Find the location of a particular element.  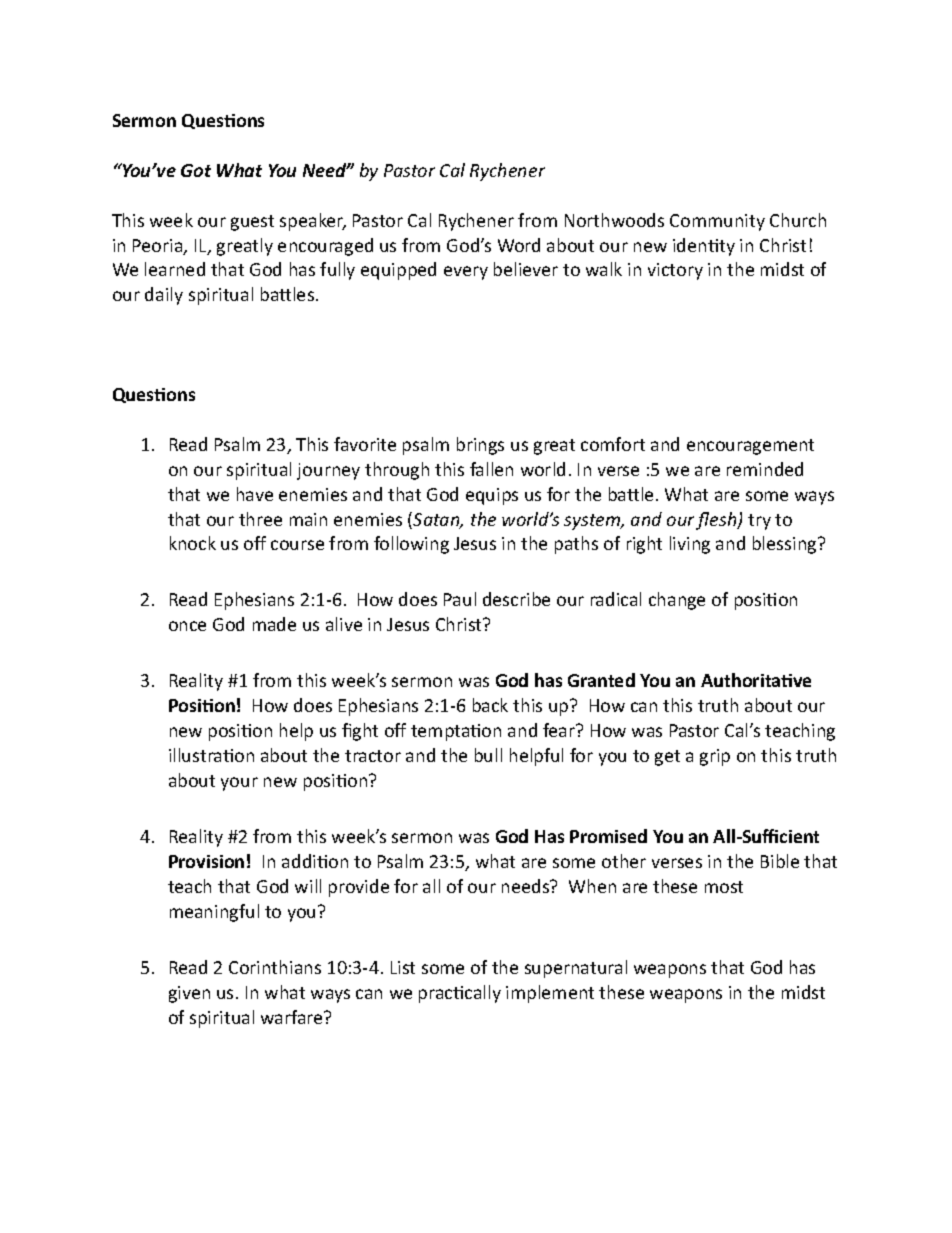

supernatural is located at coordinates (576, 969).
